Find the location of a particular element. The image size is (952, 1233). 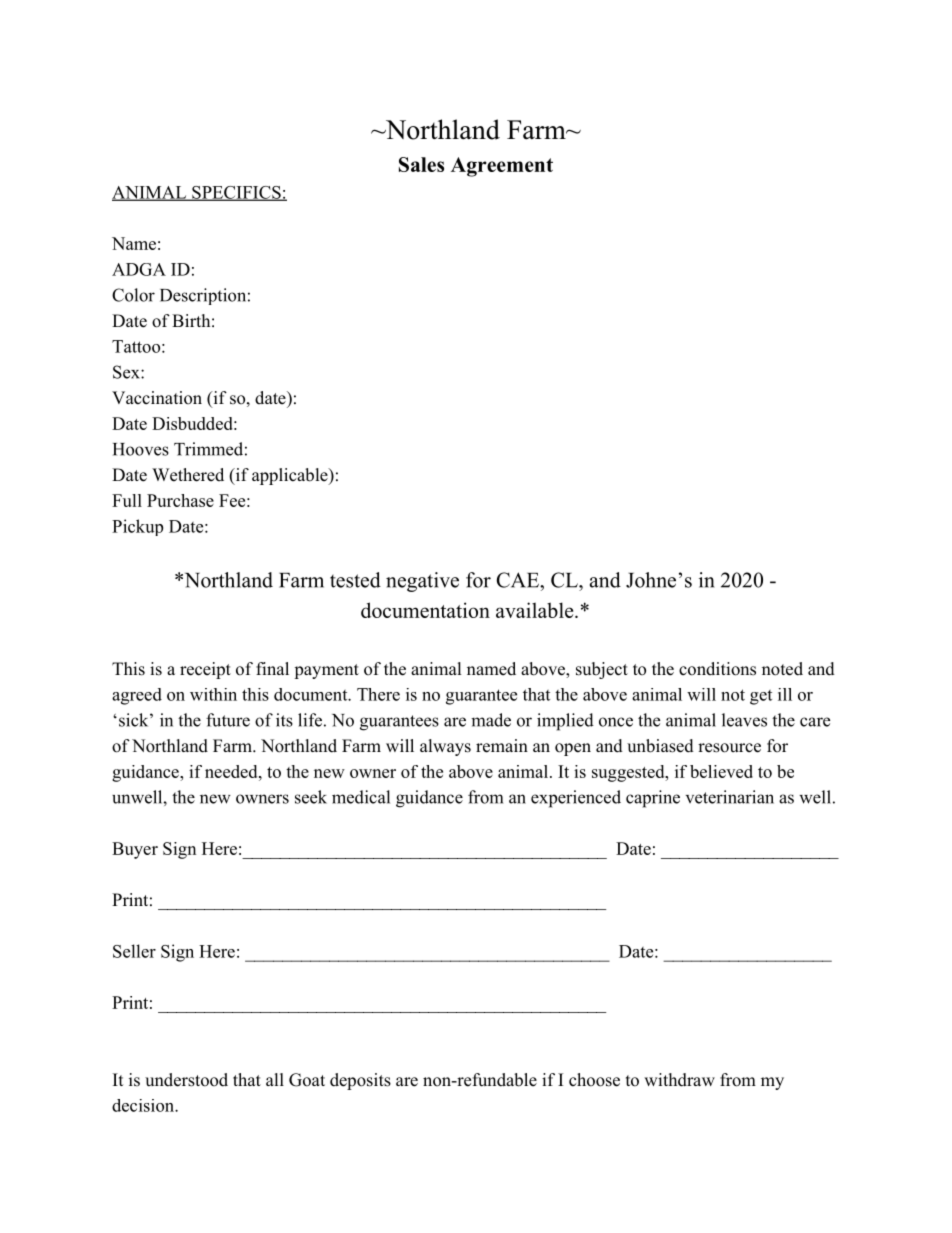

always is located at coordinates (445, 747).
